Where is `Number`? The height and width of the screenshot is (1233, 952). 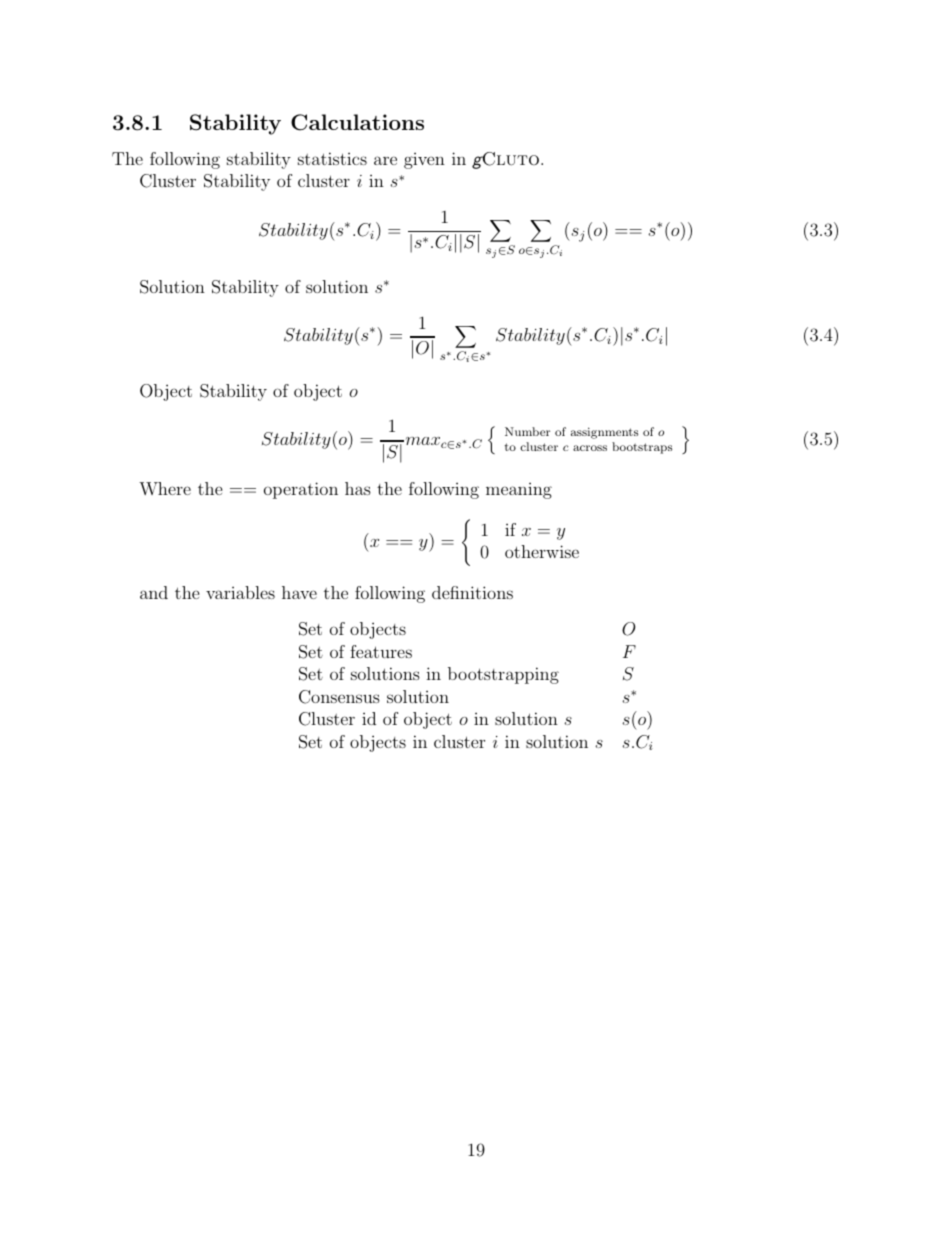 Number is located at coordinates (527, 431).
